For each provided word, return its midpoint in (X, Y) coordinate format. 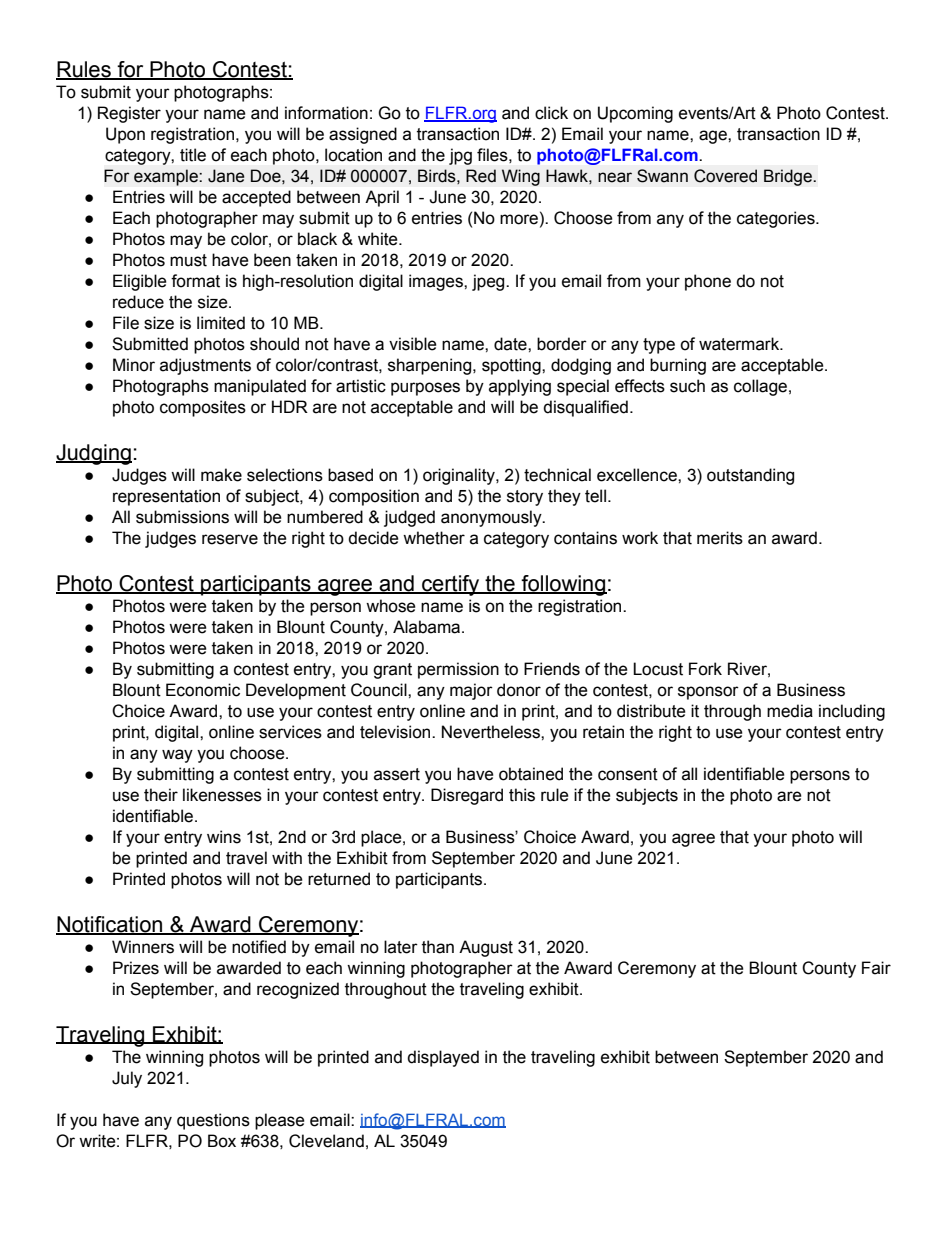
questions (213, 1121)
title (193, 155)
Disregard (467, 796)
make (221, 475)
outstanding (750, 476)
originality (460, 476)
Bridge (789, 177)
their (161, 795)
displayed (443, 1058)
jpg (460, 156)
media (790, 711)
